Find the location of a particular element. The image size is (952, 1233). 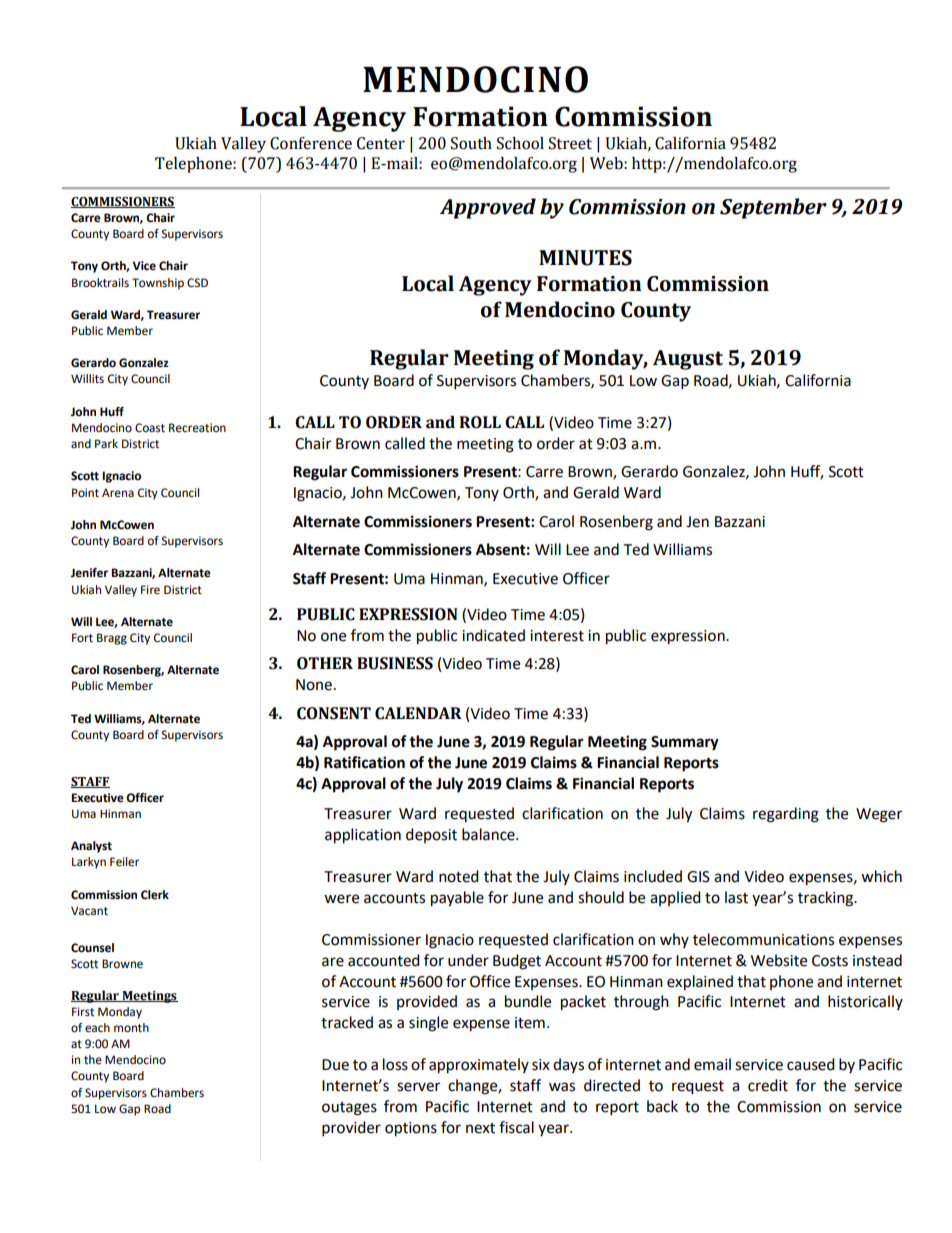

month is located at coordinates (131, 1028).
